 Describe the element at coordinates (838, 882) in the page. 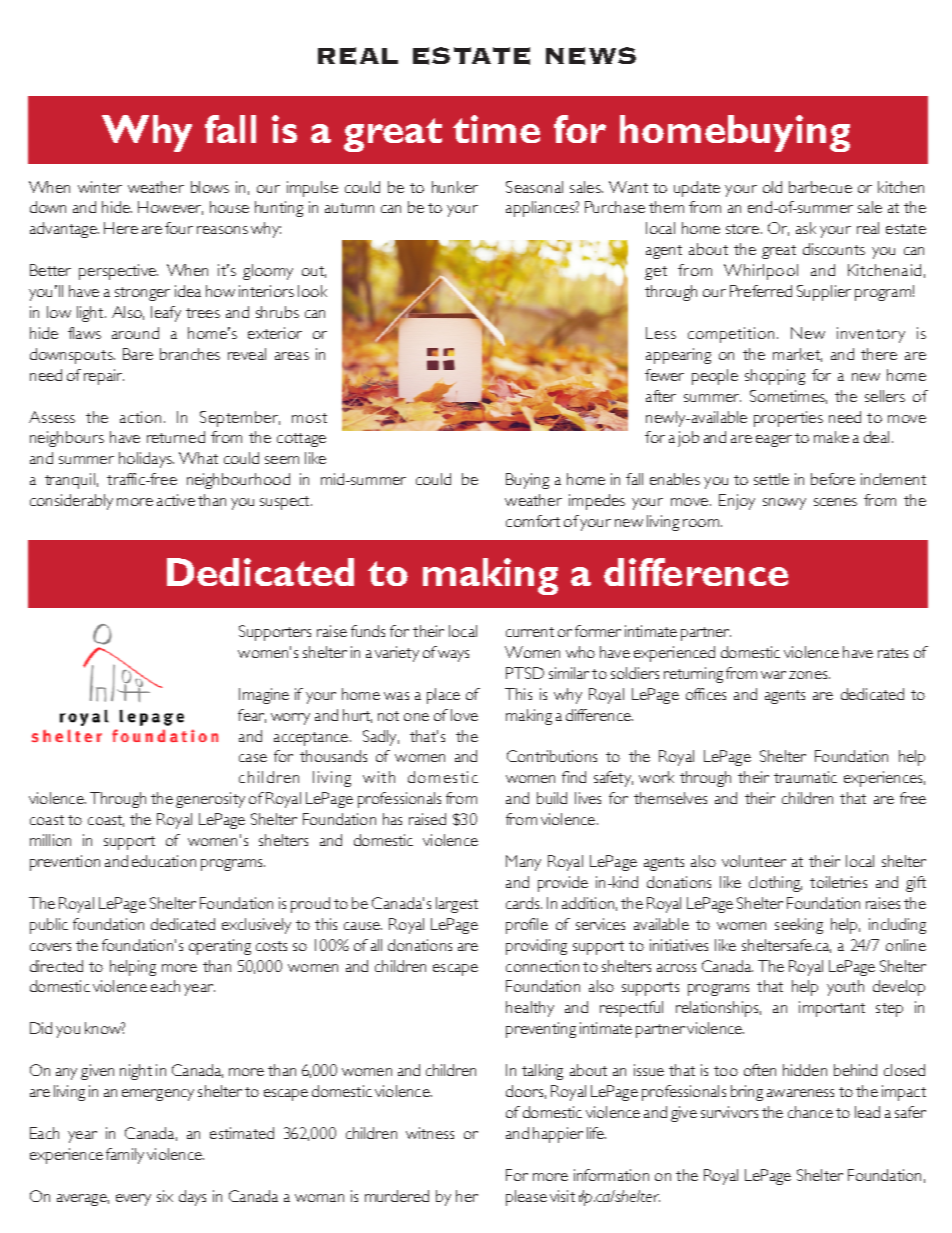

I see `toiletries` at that location.
